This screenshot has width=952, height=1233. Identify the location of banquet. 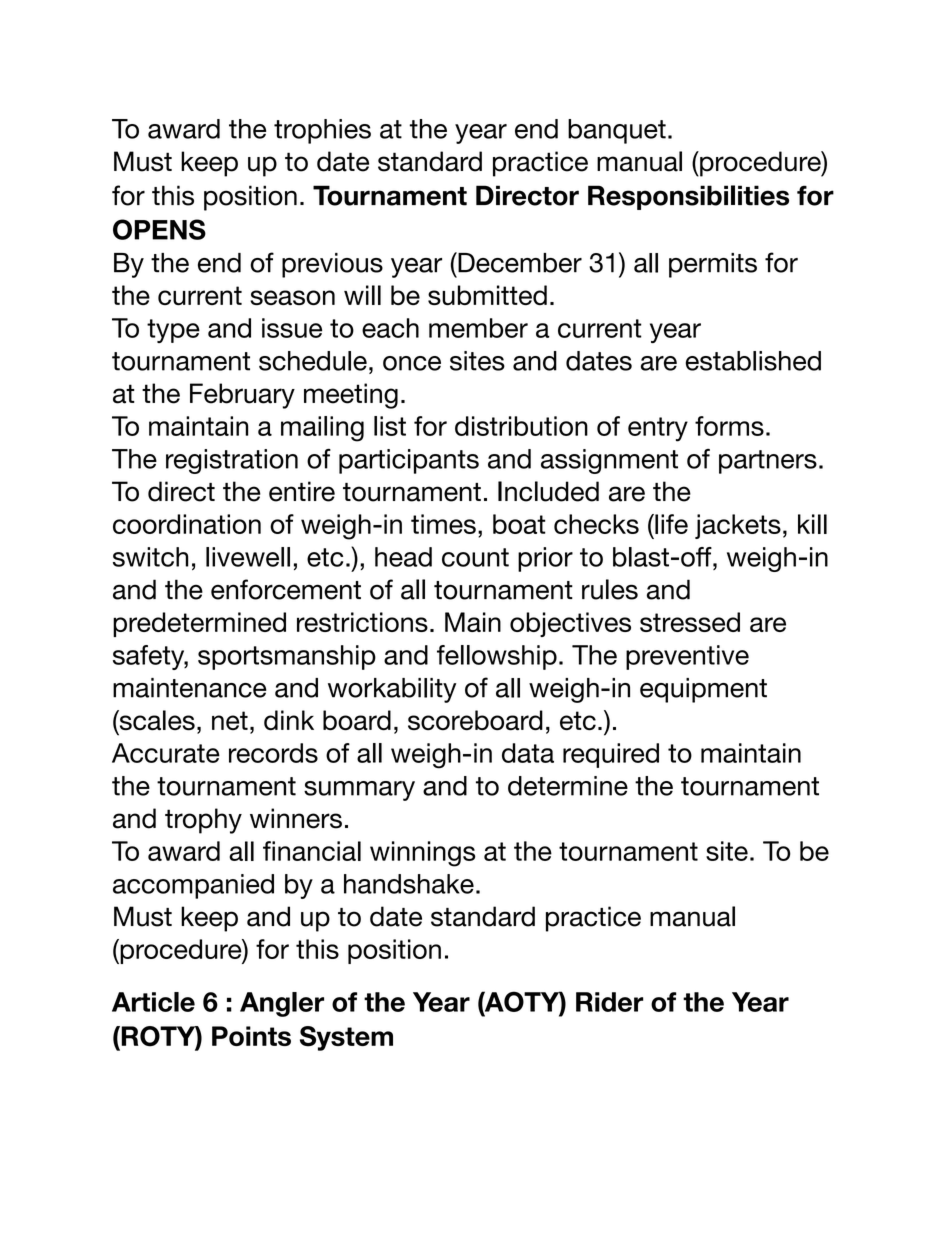
(617, 131).
